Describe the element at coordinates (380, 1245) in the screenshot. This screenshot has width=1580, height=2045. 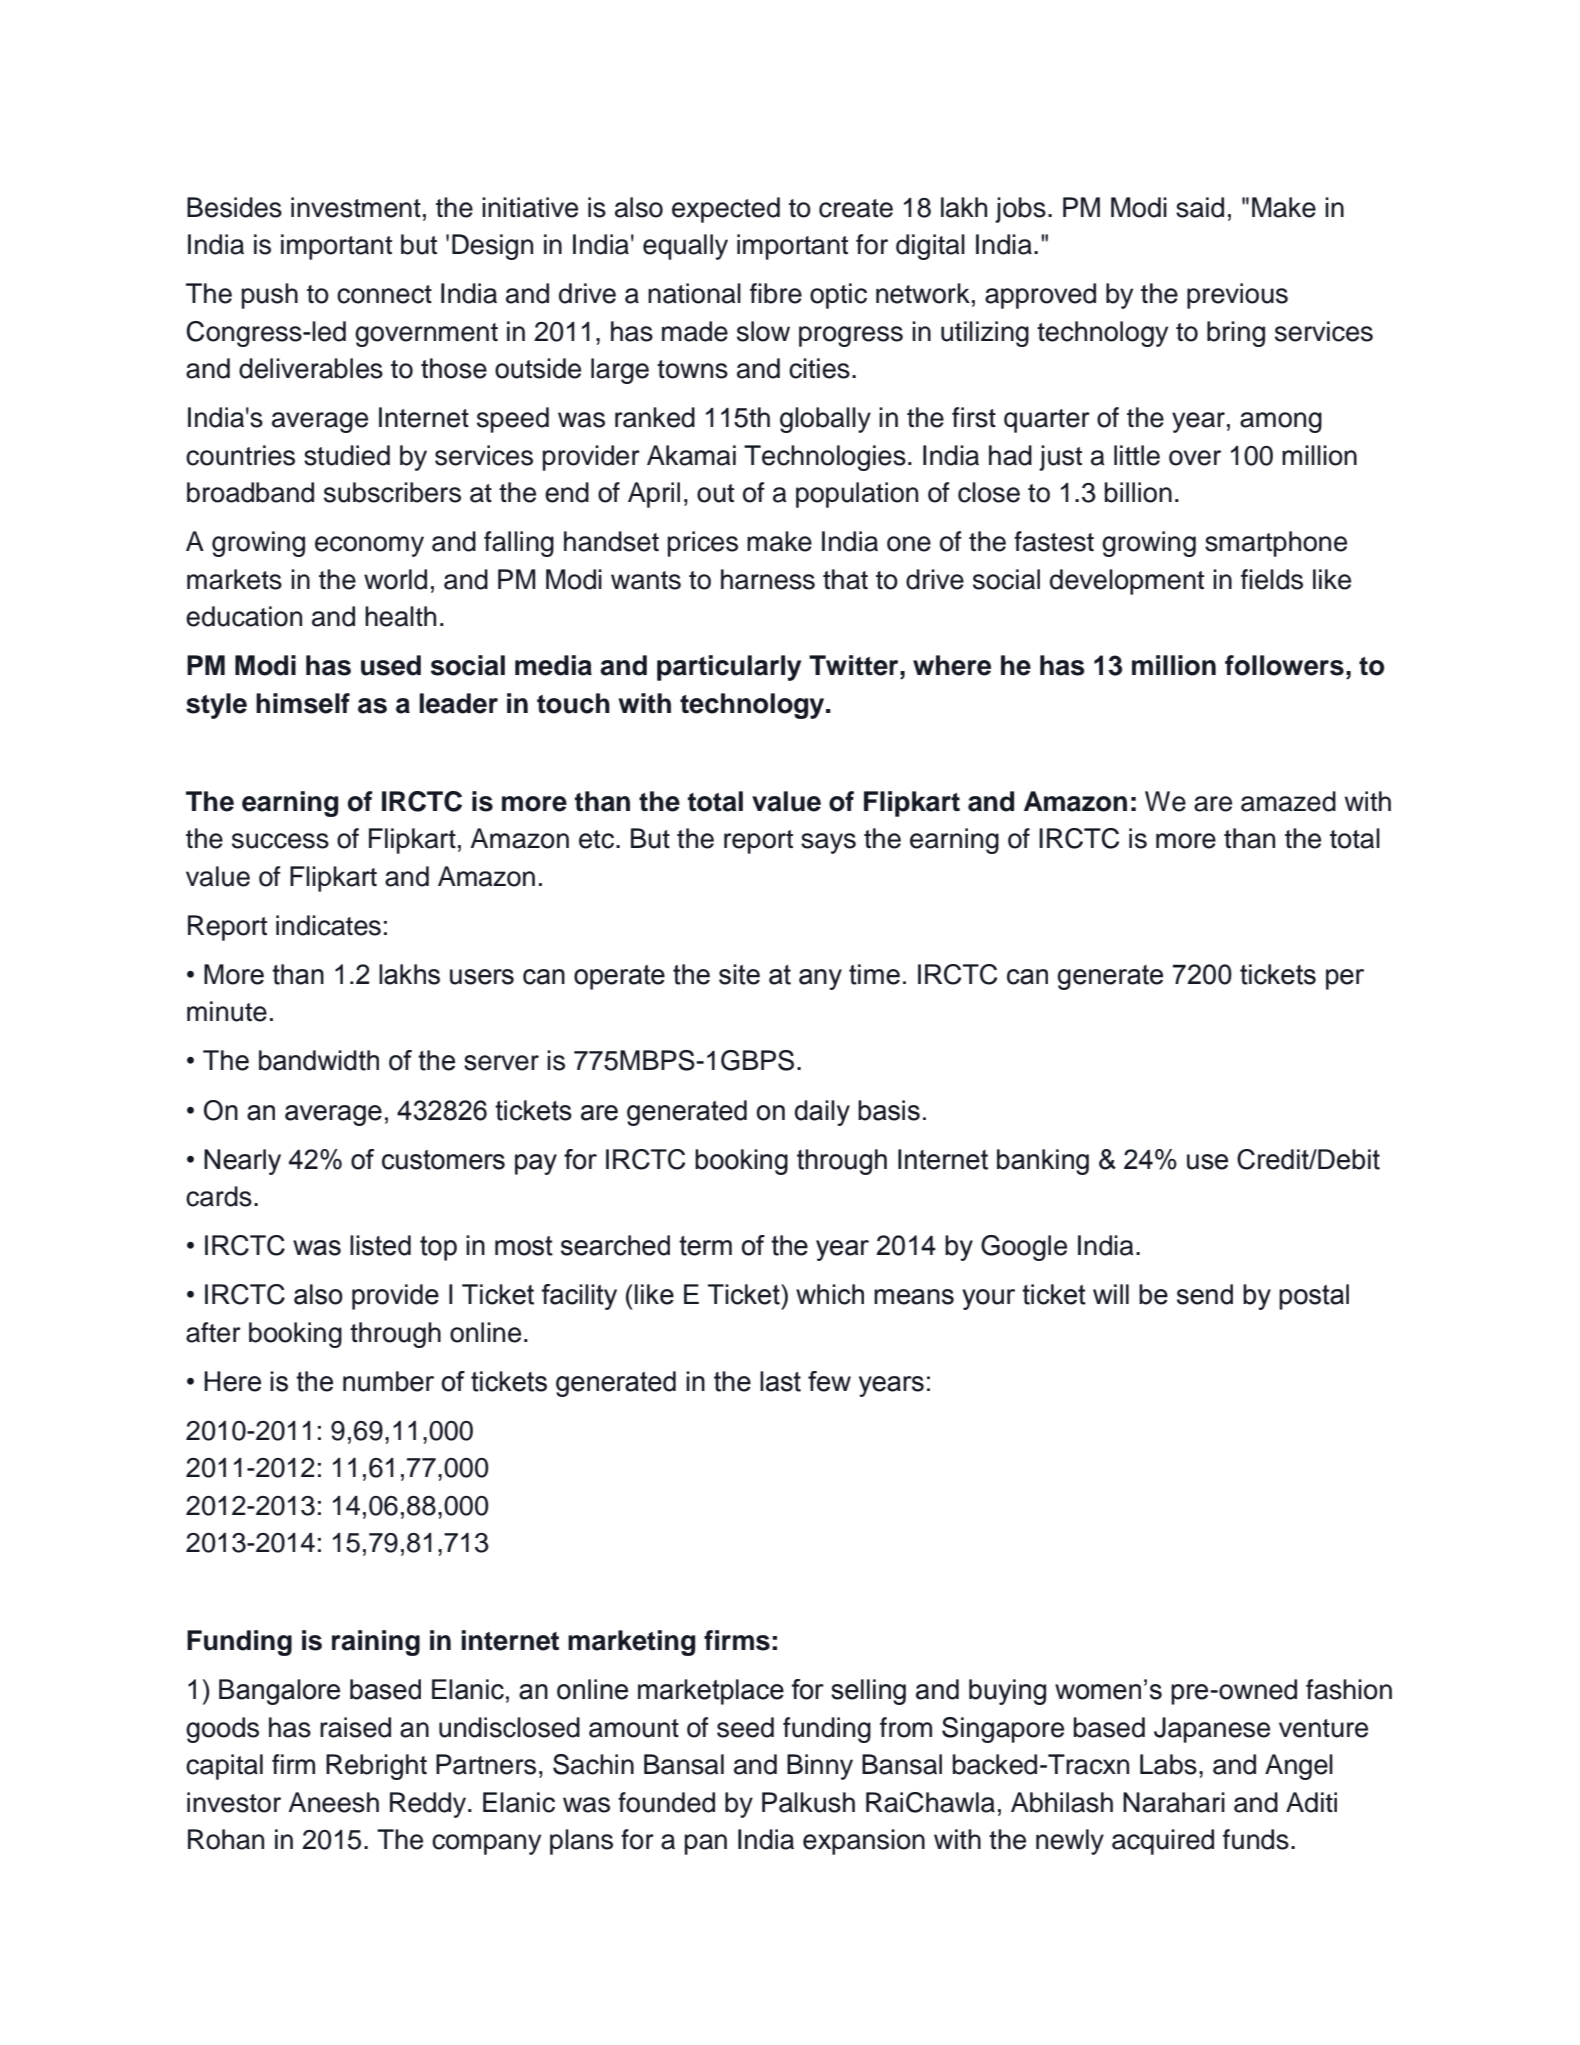
I see `listed` at that location.
